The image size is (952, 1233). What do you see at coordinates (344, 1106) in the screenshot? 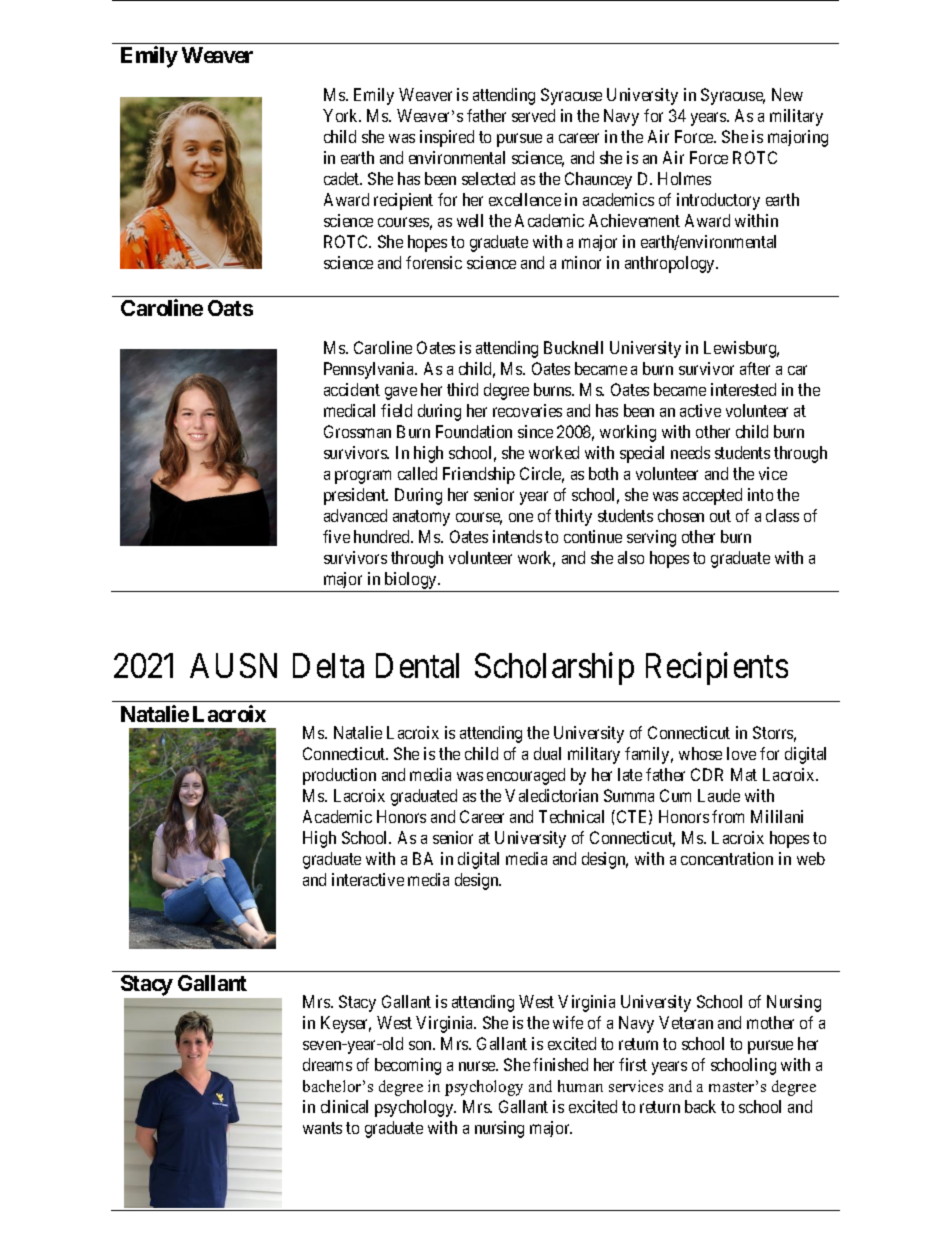
I see `clinical` at bounding box center [344, 1106].
